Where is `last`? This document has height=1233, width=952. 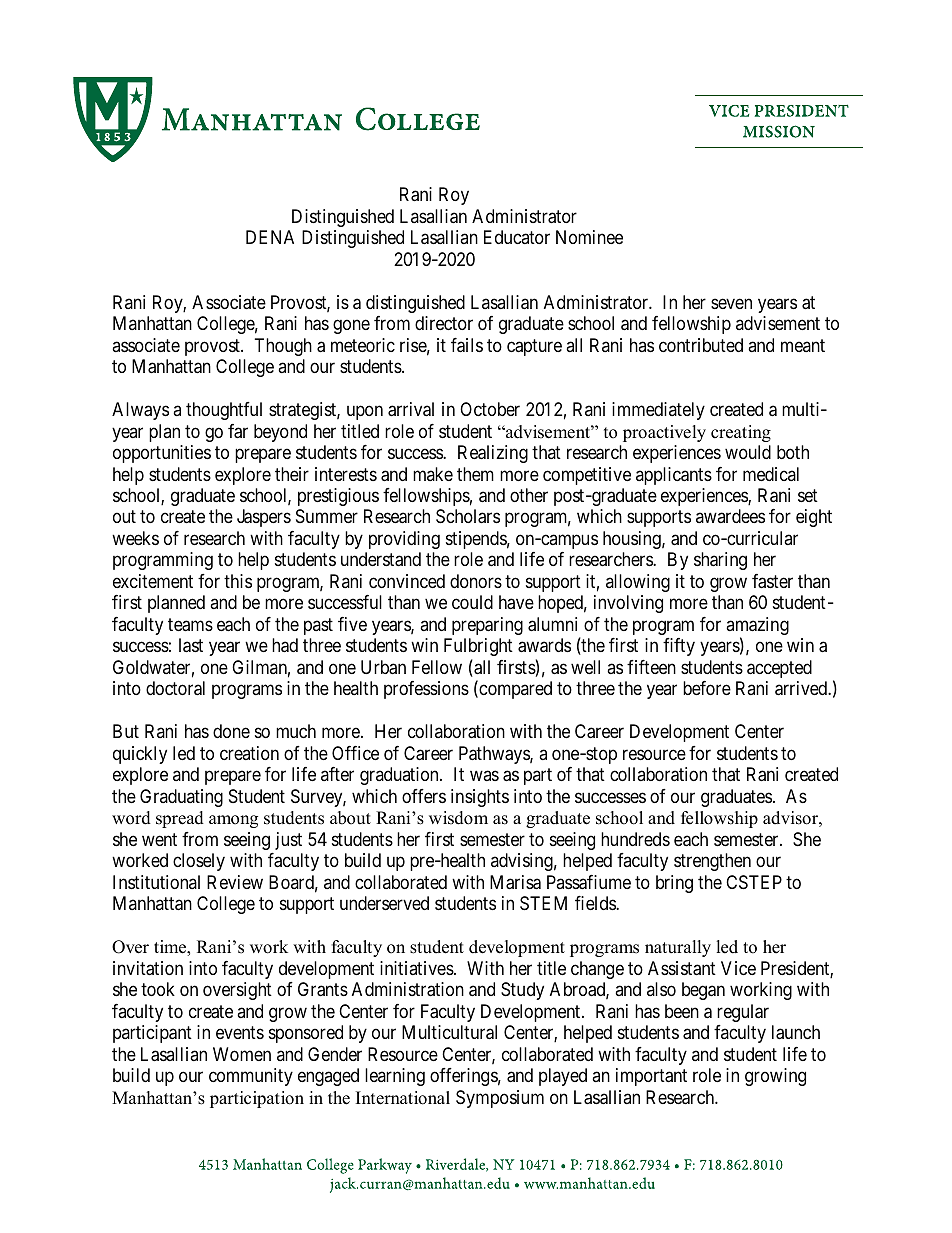 last is located at coordinates (191, 645).
